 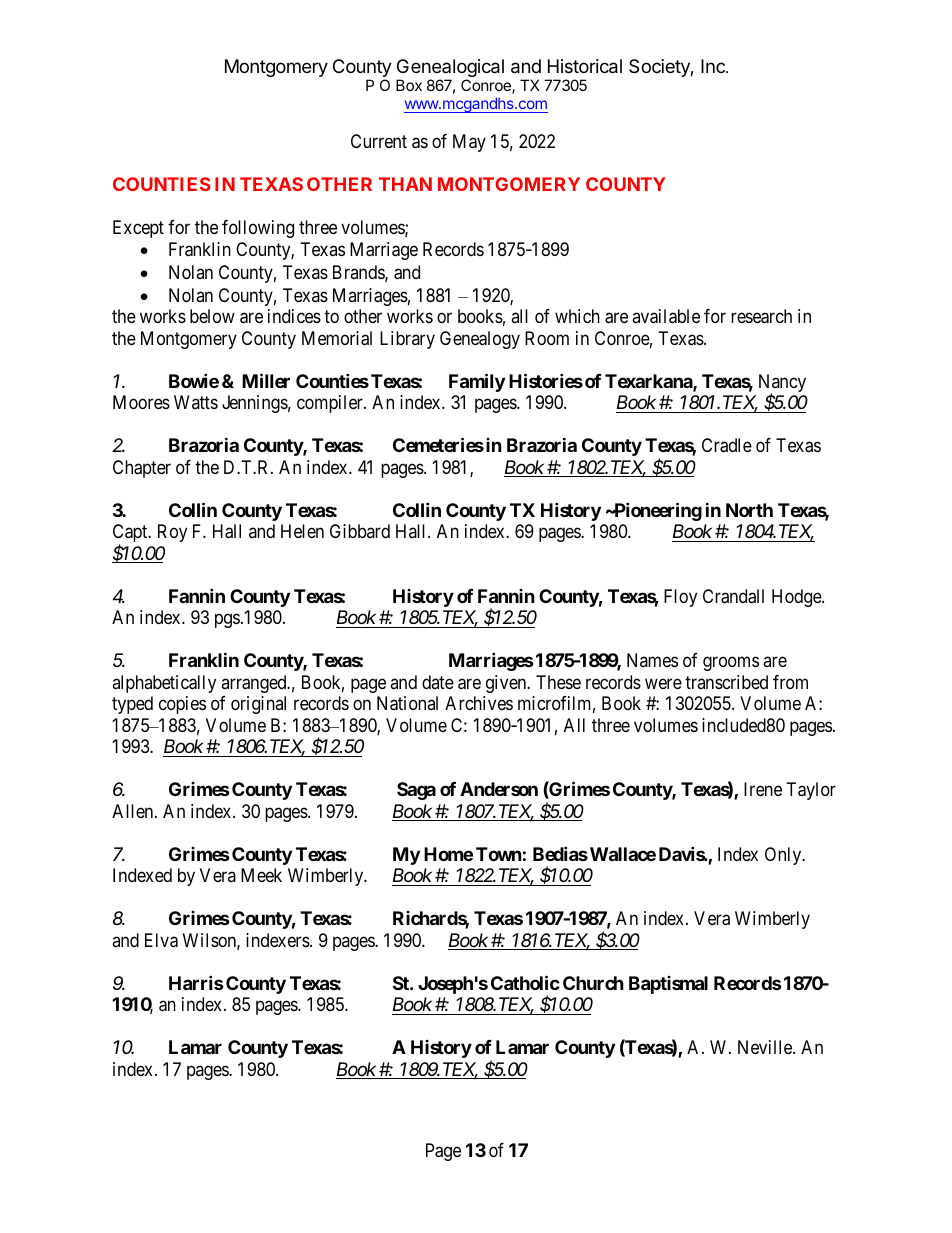 I want to click on Meek, so click(x=261, y=875).
